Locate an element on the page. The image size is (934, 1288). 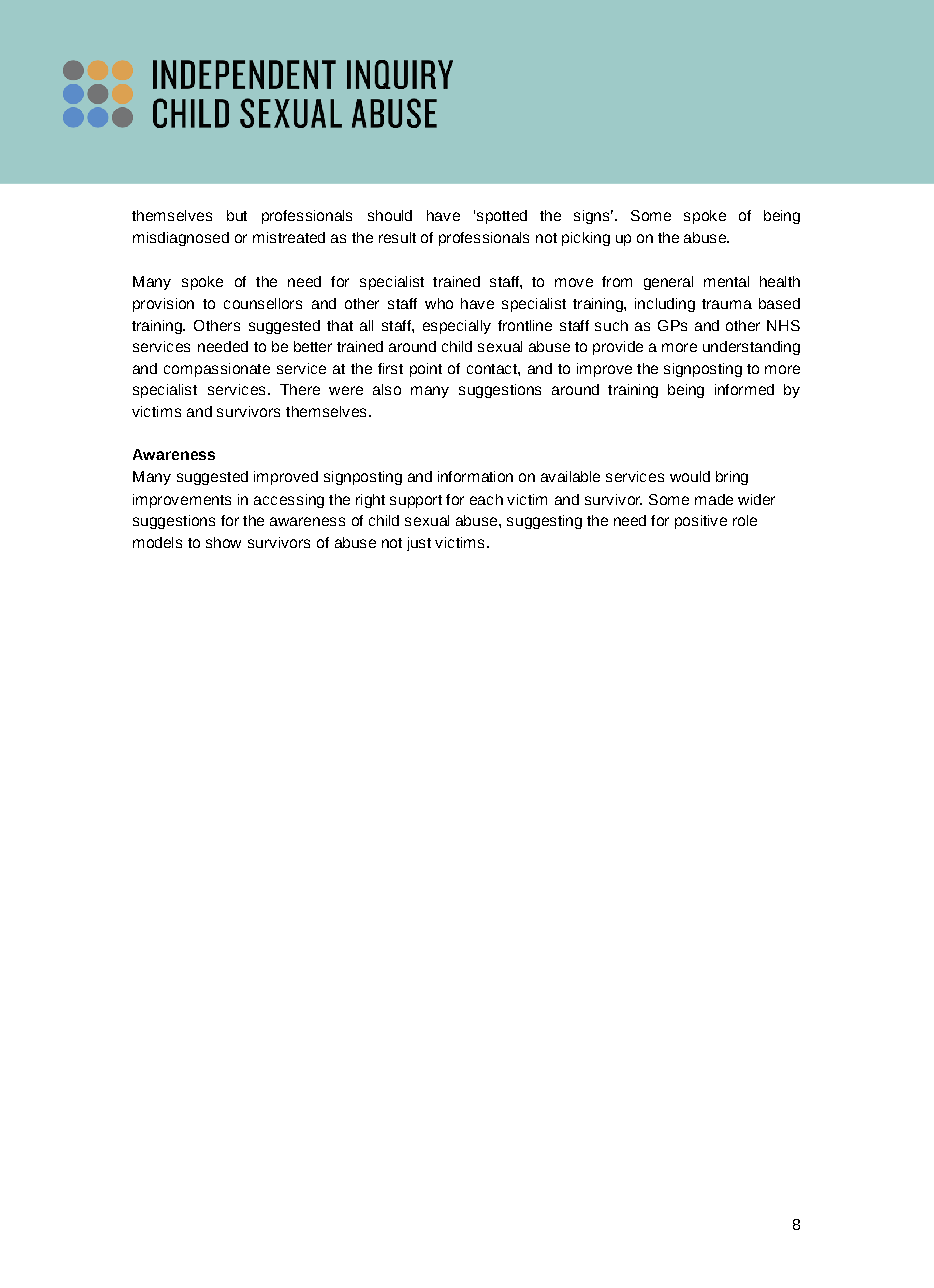
informed is located at coordinates (744, 389).
